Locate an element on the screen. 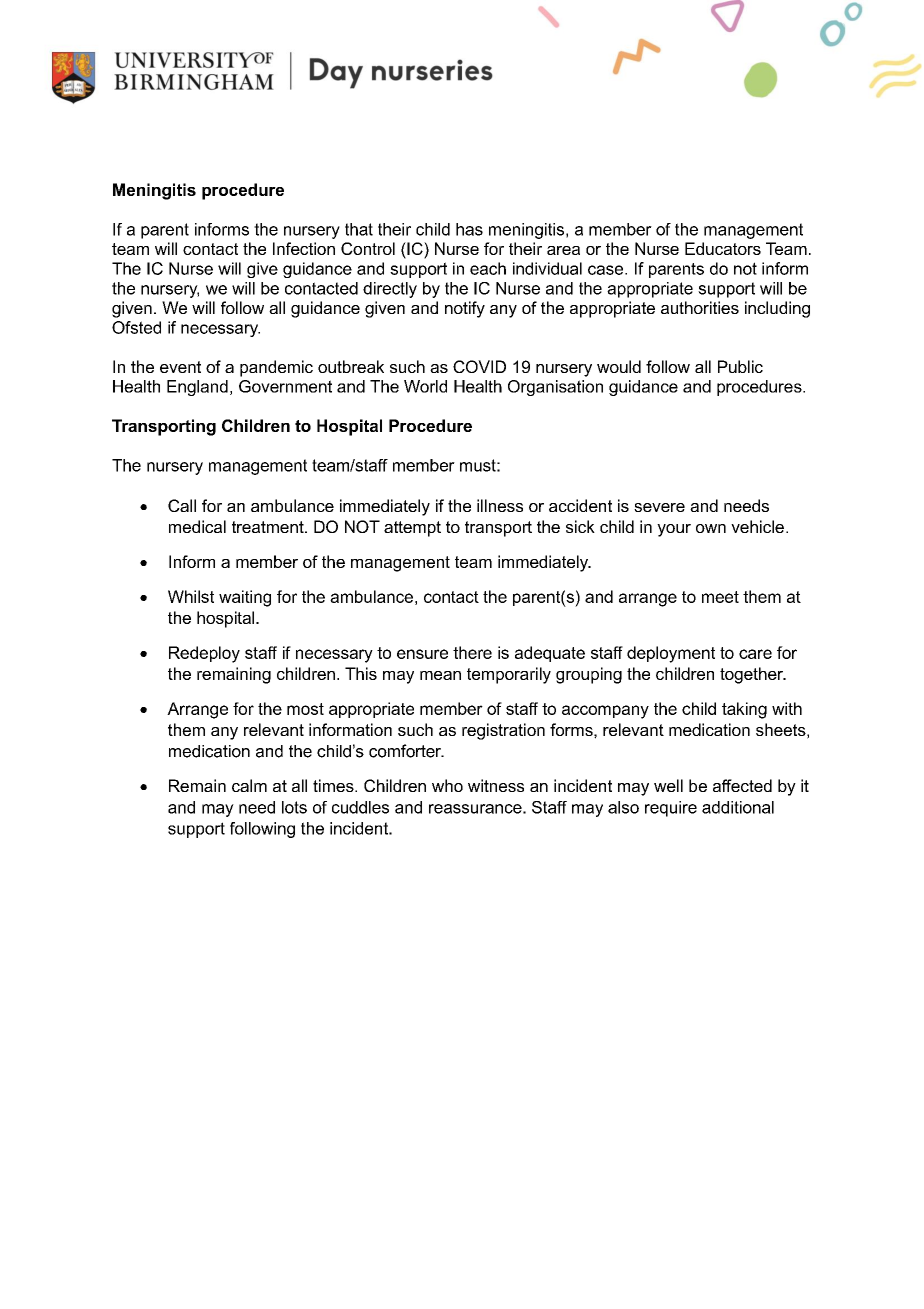  calm is located at coordinates (249, 785).
